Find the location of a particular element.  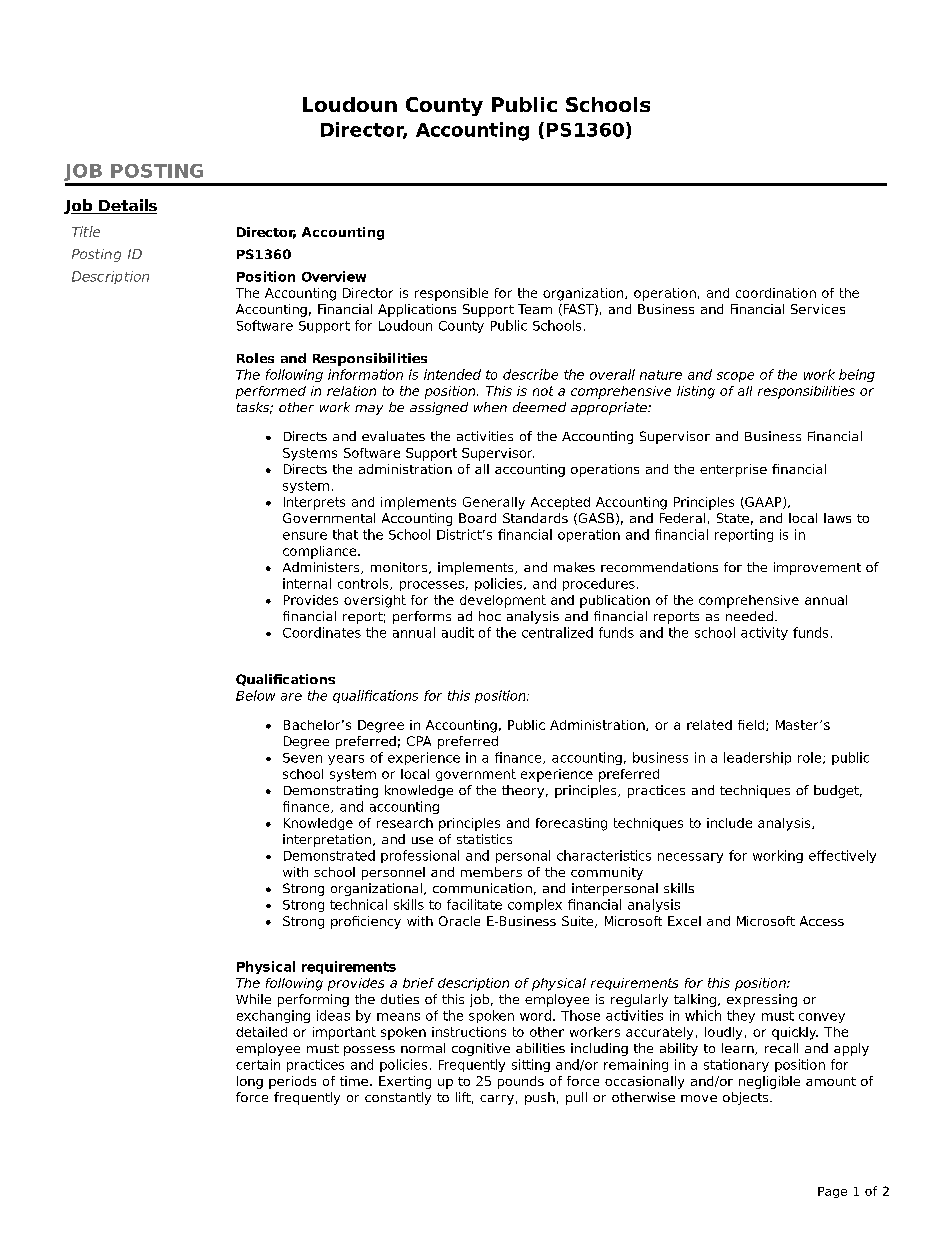

While is located at coordinates (253, 999).
